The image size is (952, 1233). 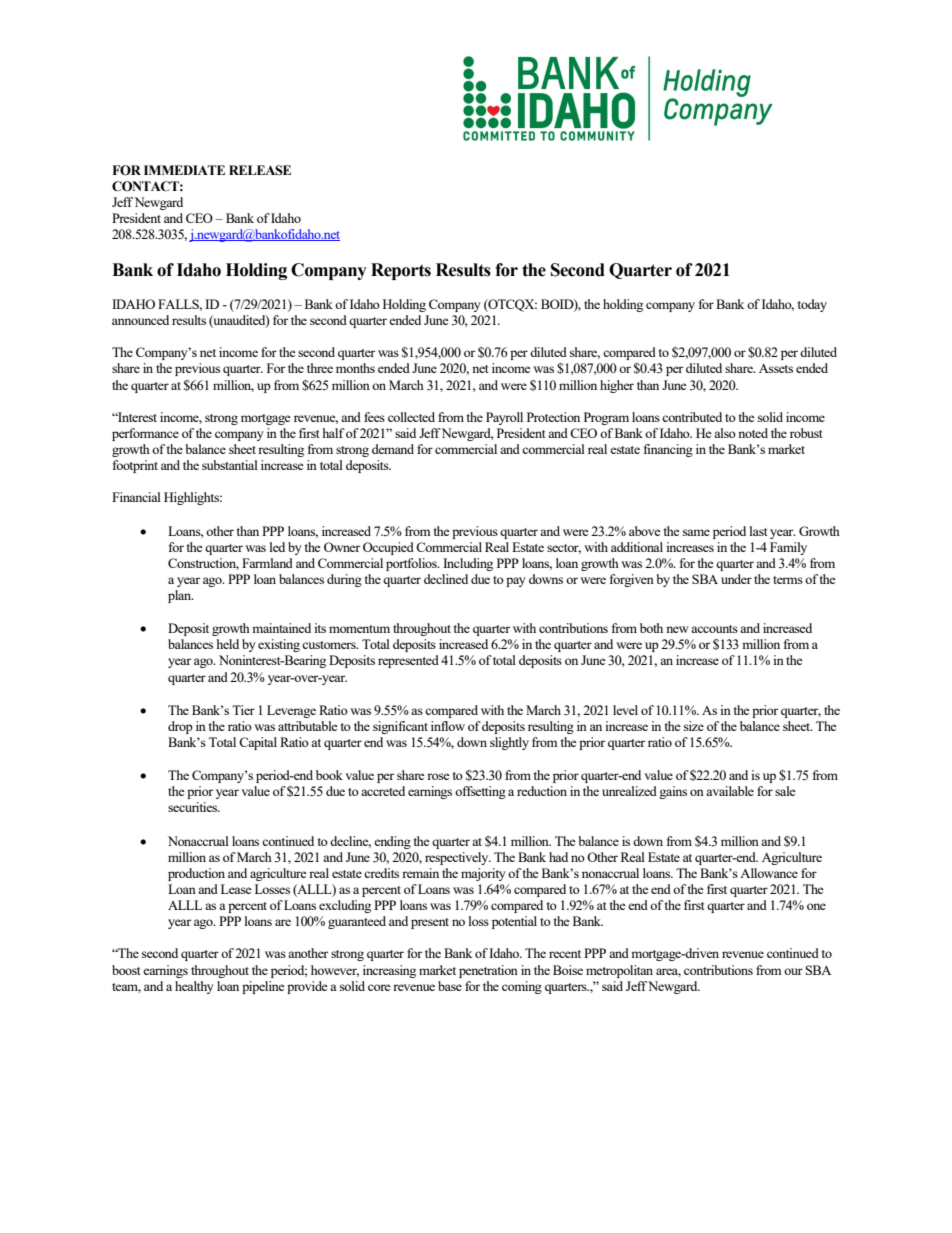 What do you see at coordinates (438, 776) in the screenshot?
I see `rose` at bounding box center [438, 776].
